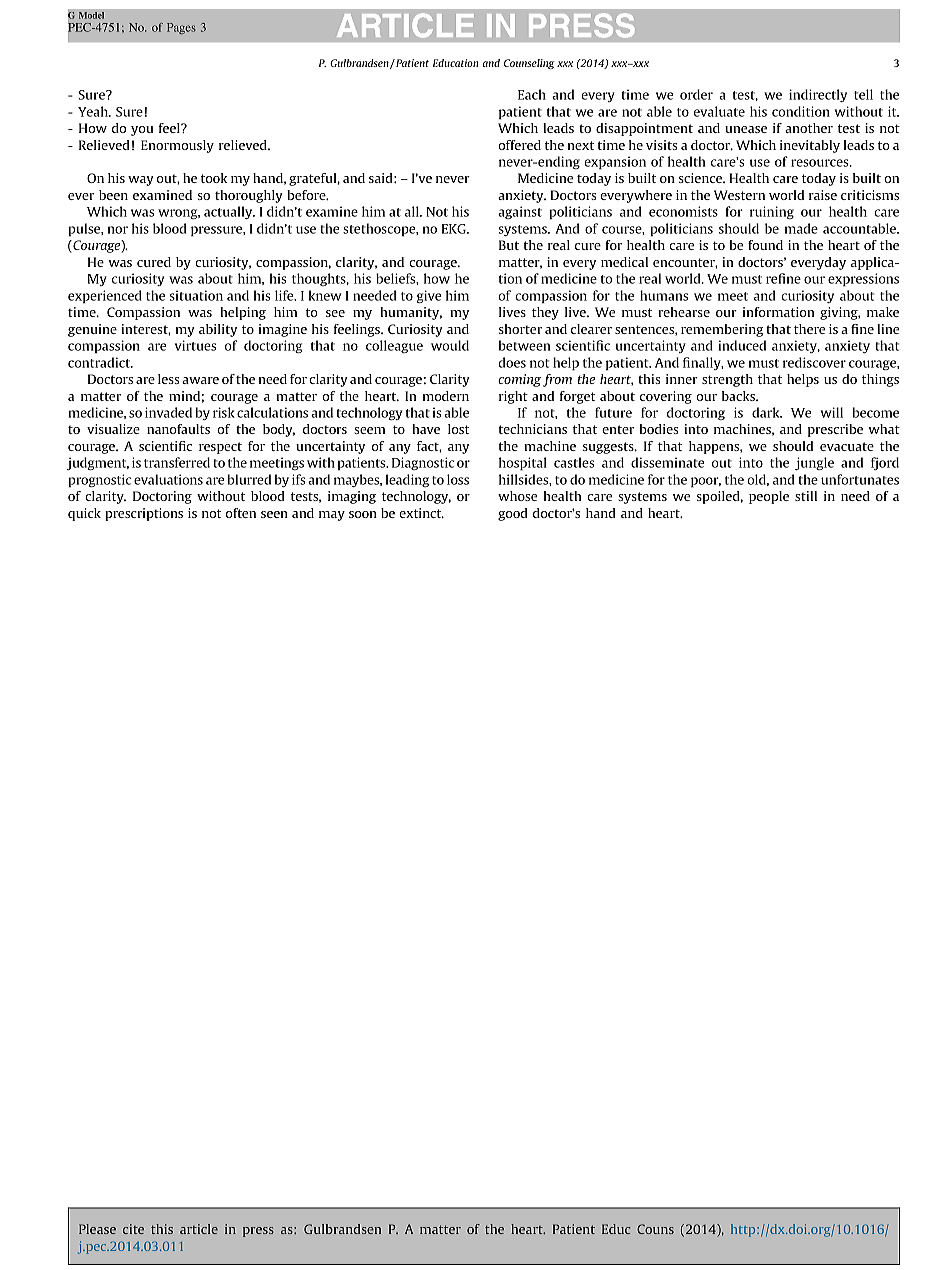 The width and height of the image is (952, 1270). What do you see at coordinates (181, 29) in the image?
I see `Pages` at bounding box center [181, 29].
